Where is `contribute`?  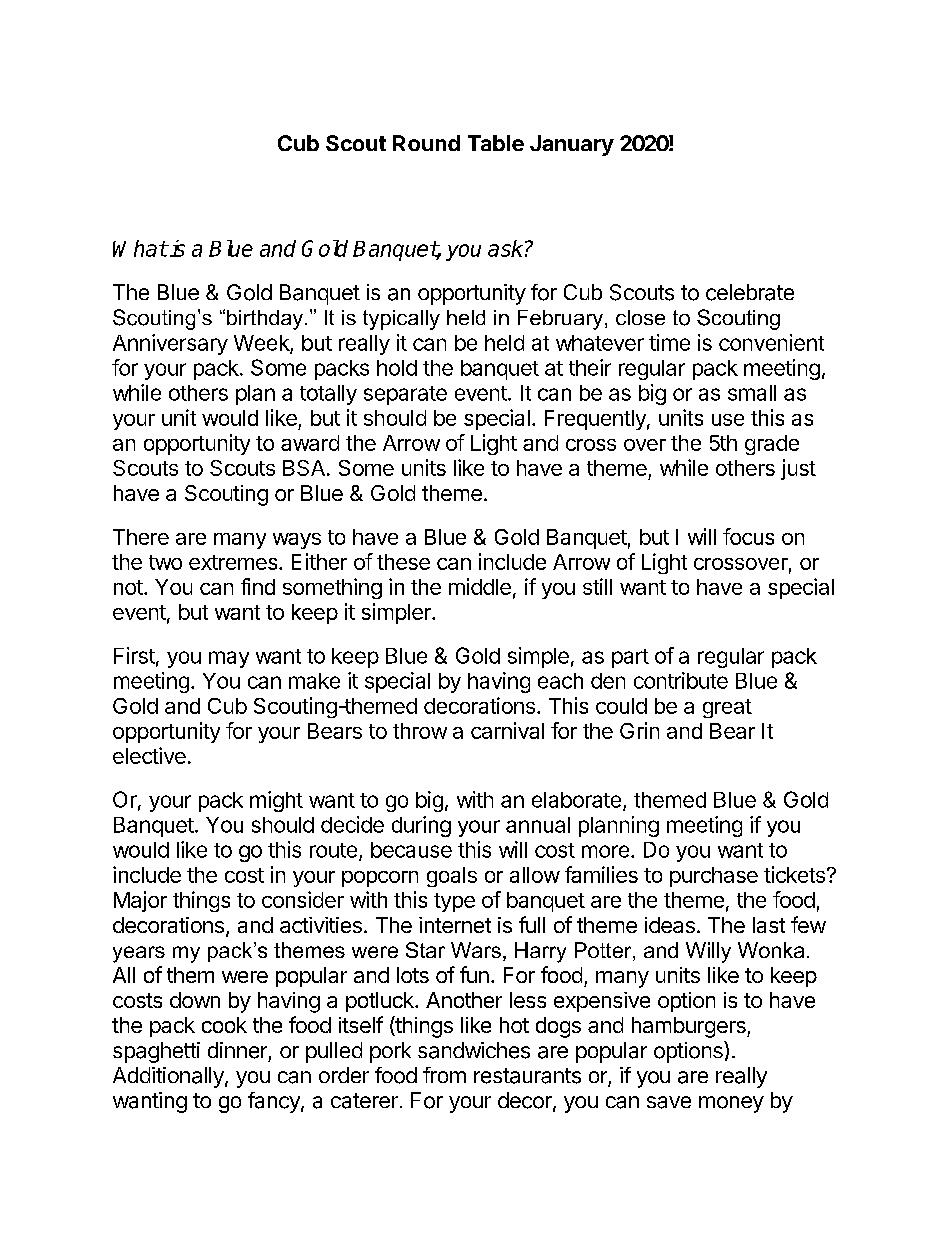 contribute is located at coordinates (681, 680).
